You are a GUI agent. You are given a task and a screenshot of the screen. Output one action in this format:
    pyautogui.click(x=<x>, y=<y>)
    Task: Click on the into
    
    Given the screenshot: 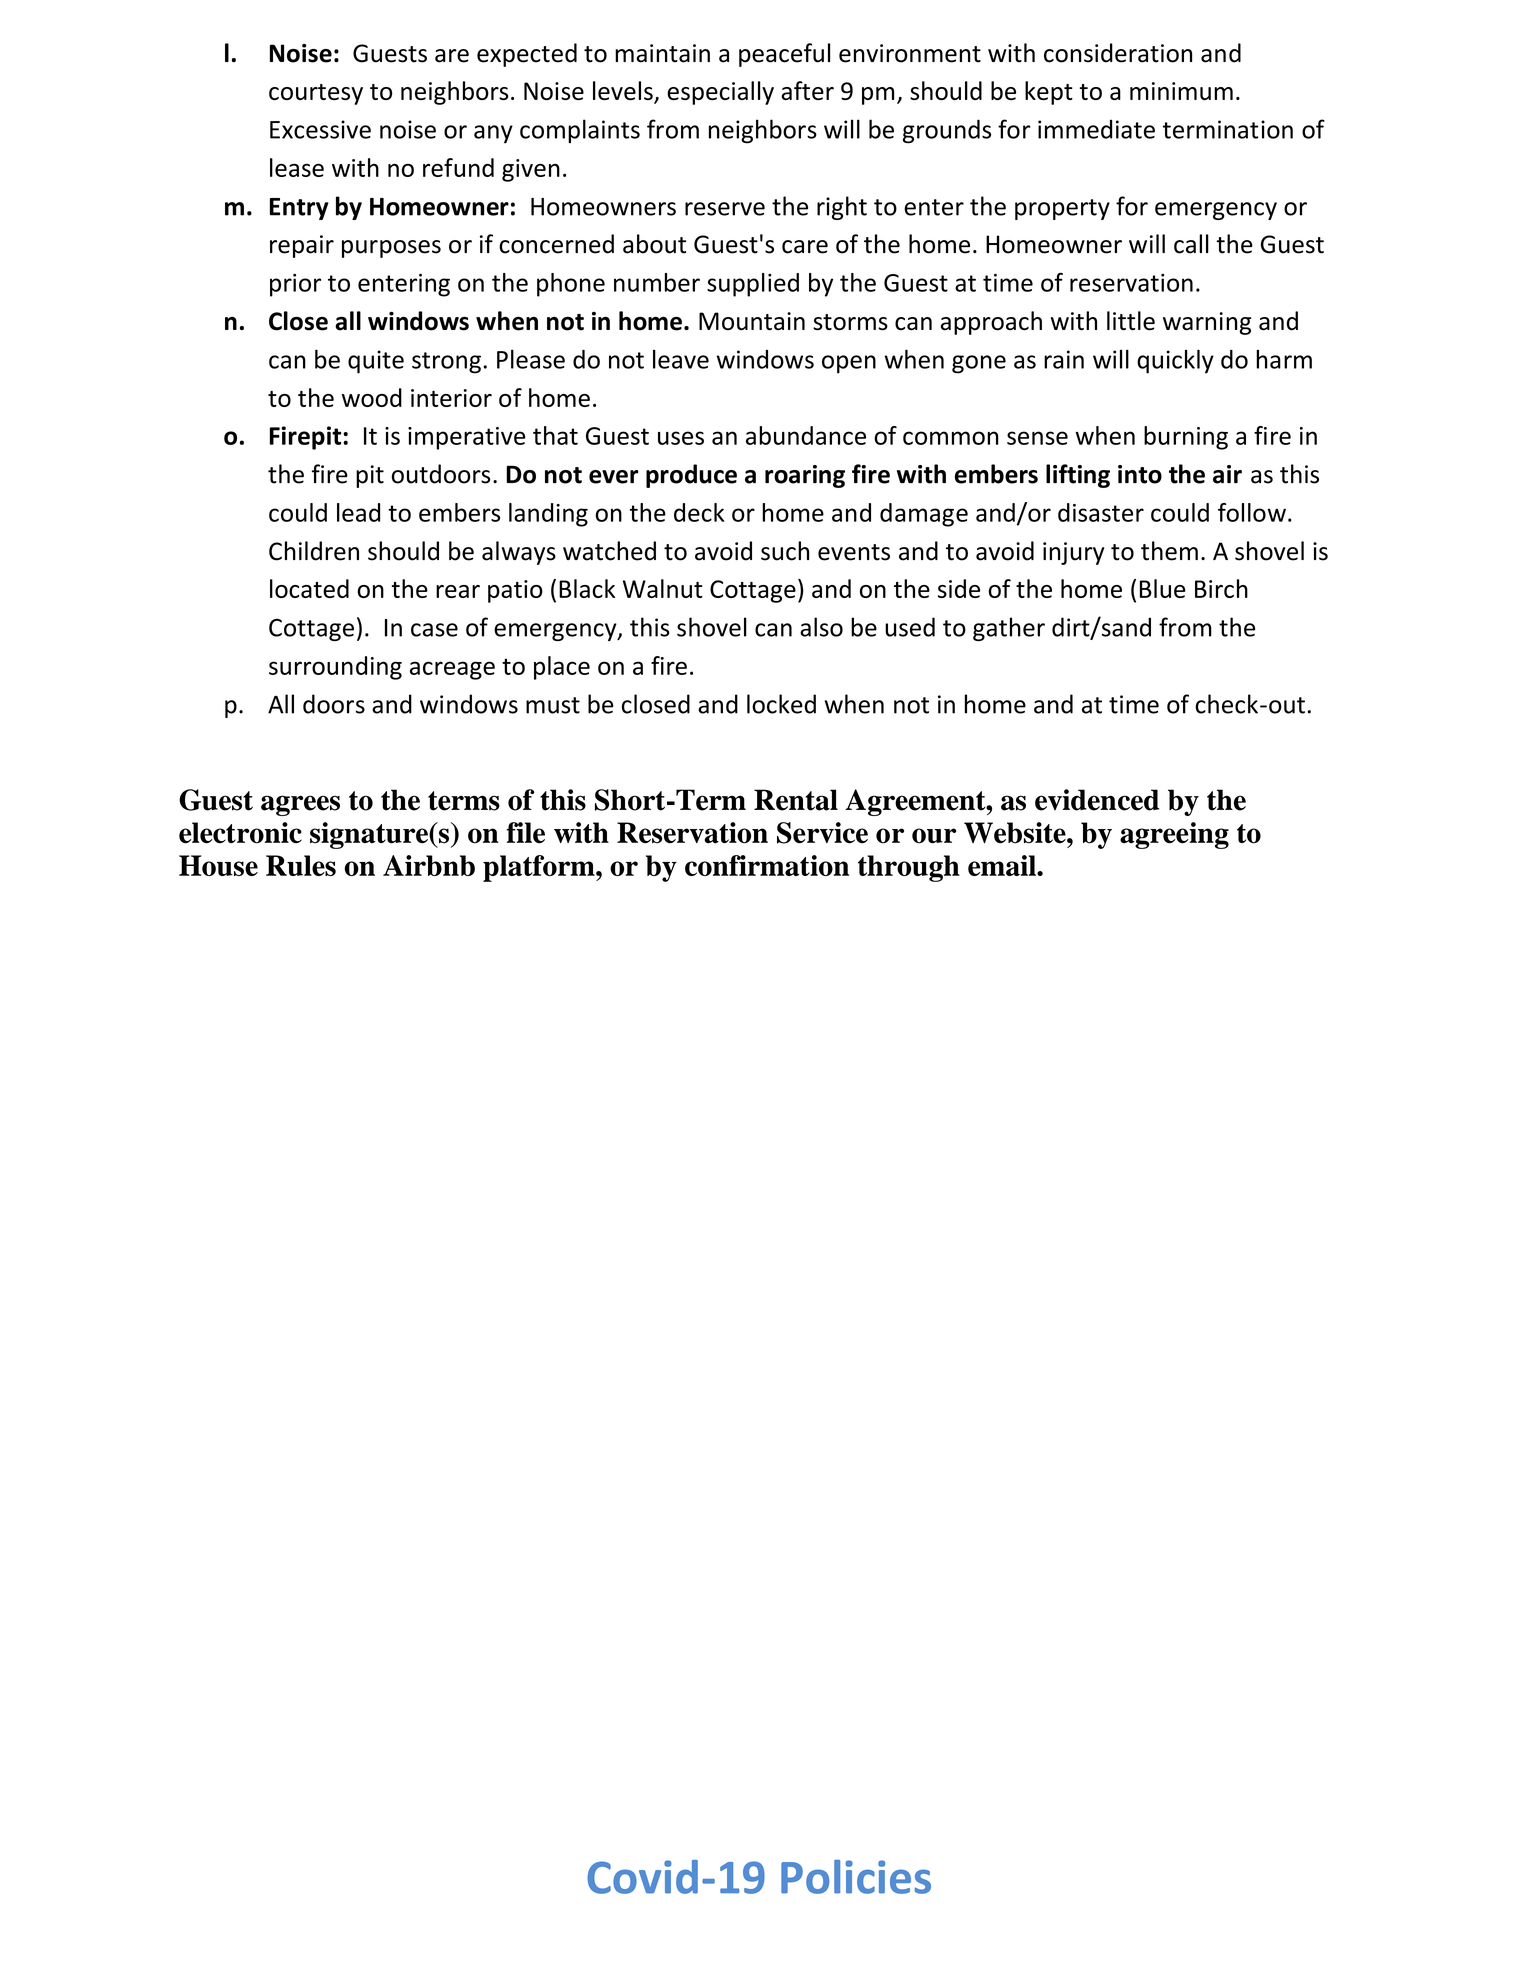 What is the action you would take?
    pyautogui.click(x=1140, y=474)
